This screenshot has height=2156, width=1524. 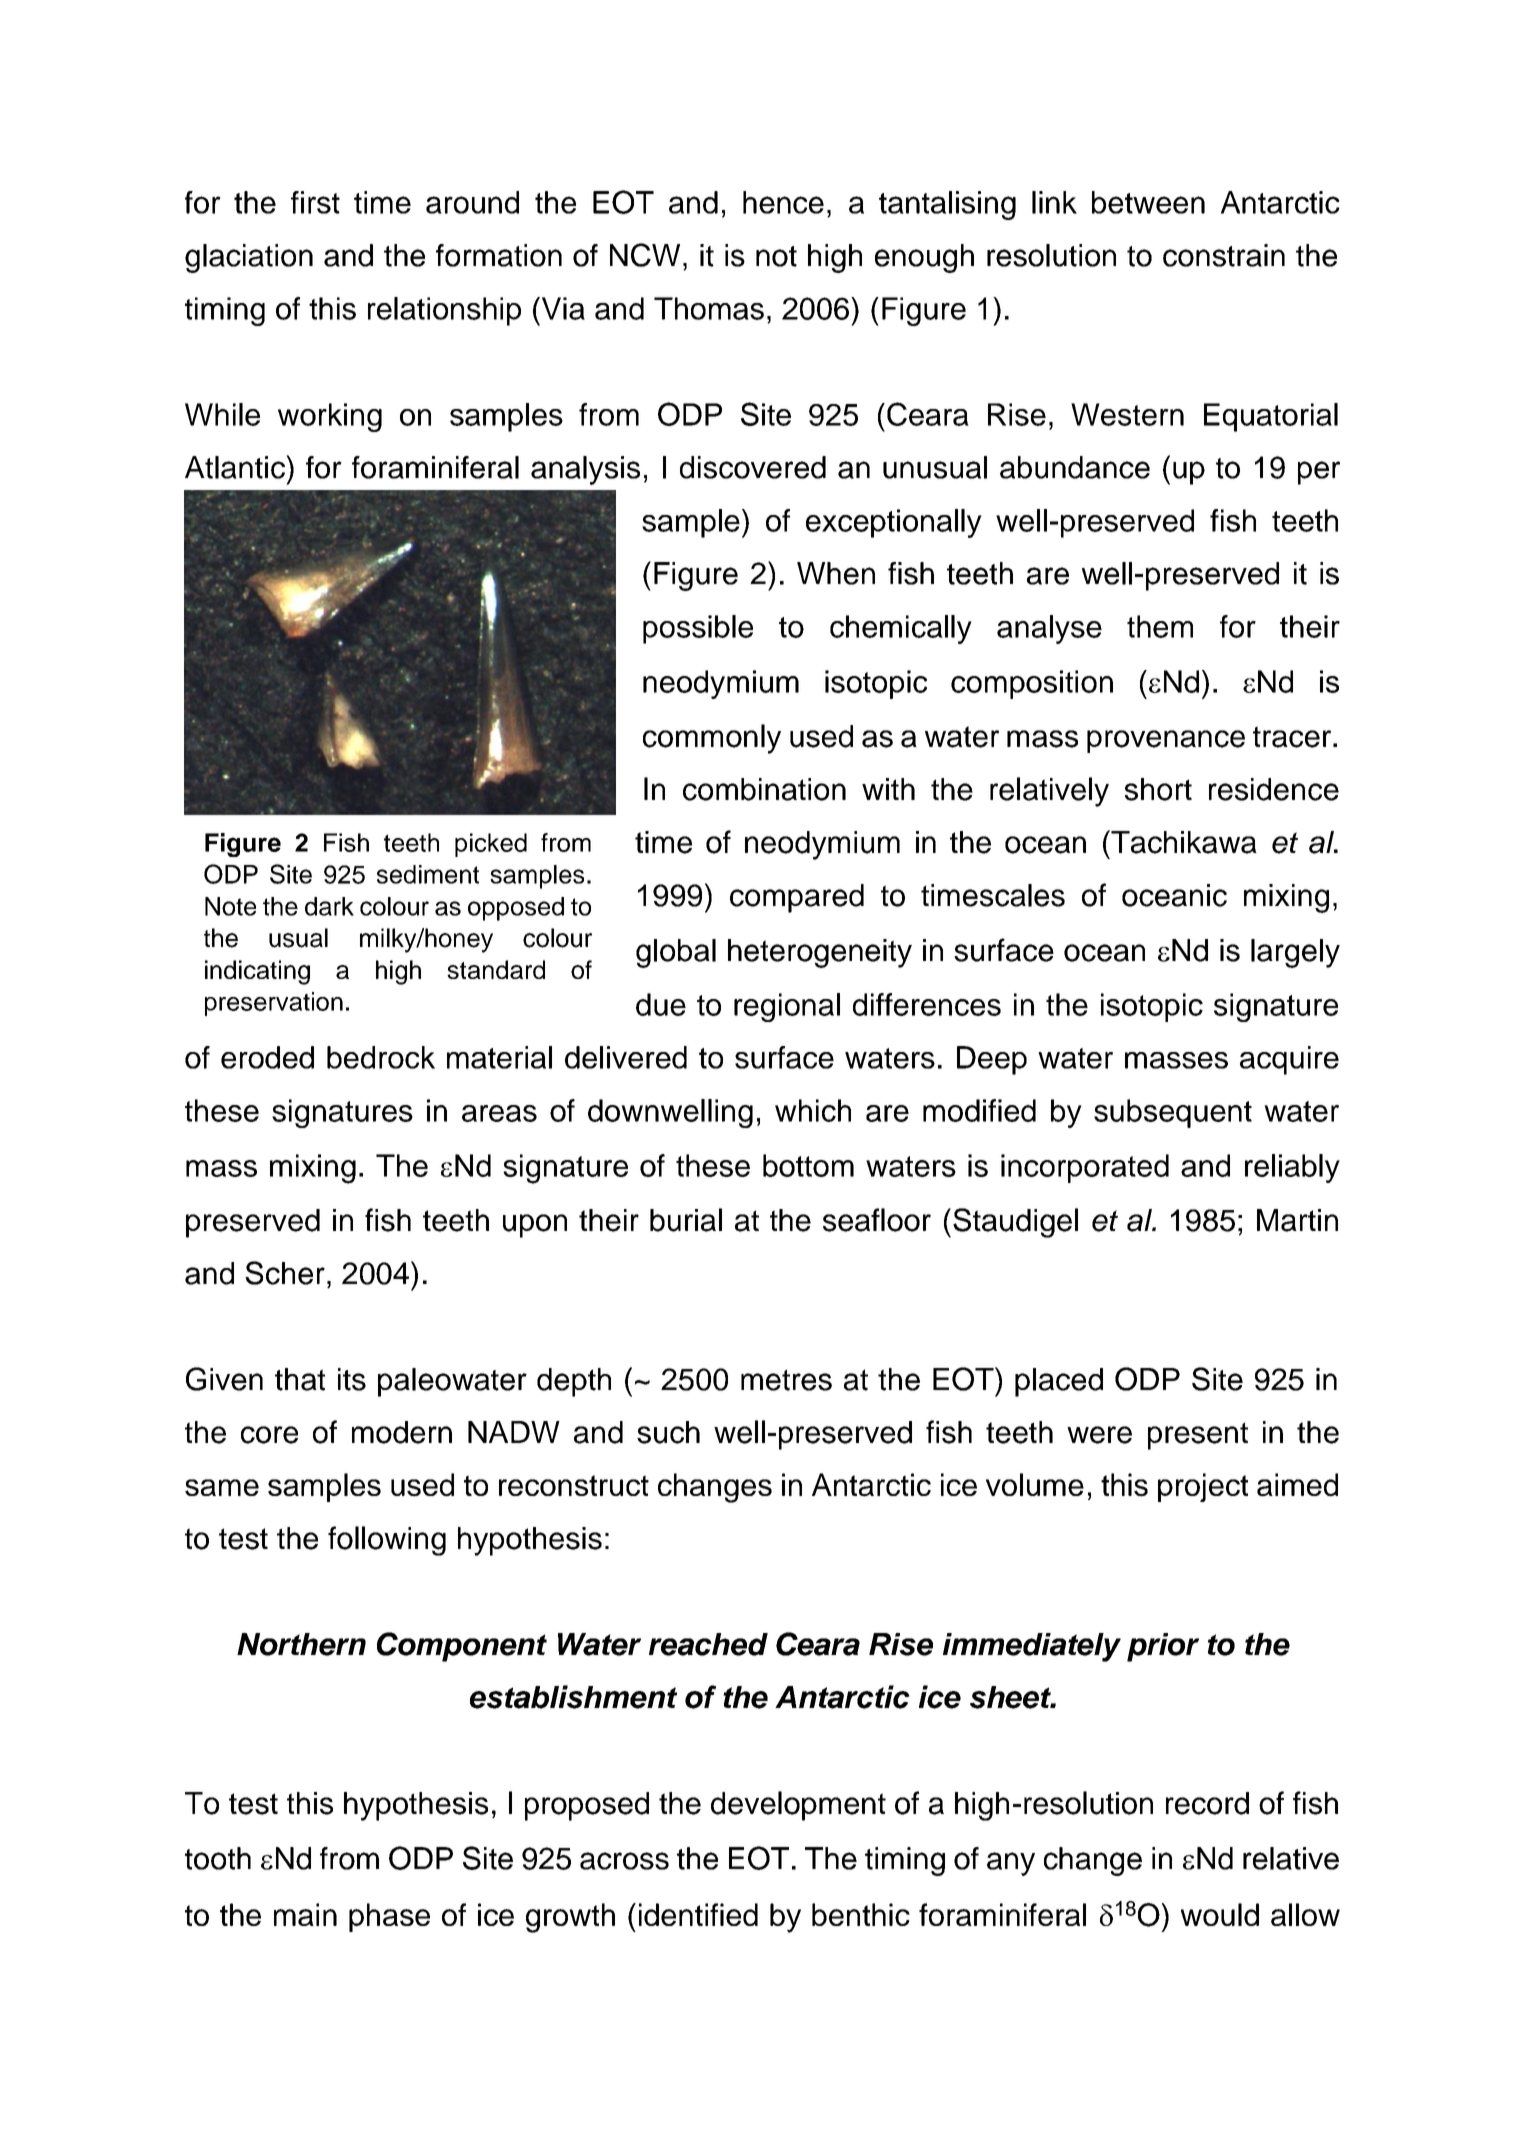 I want to click on constrain, so click(x=1224, y=255).
